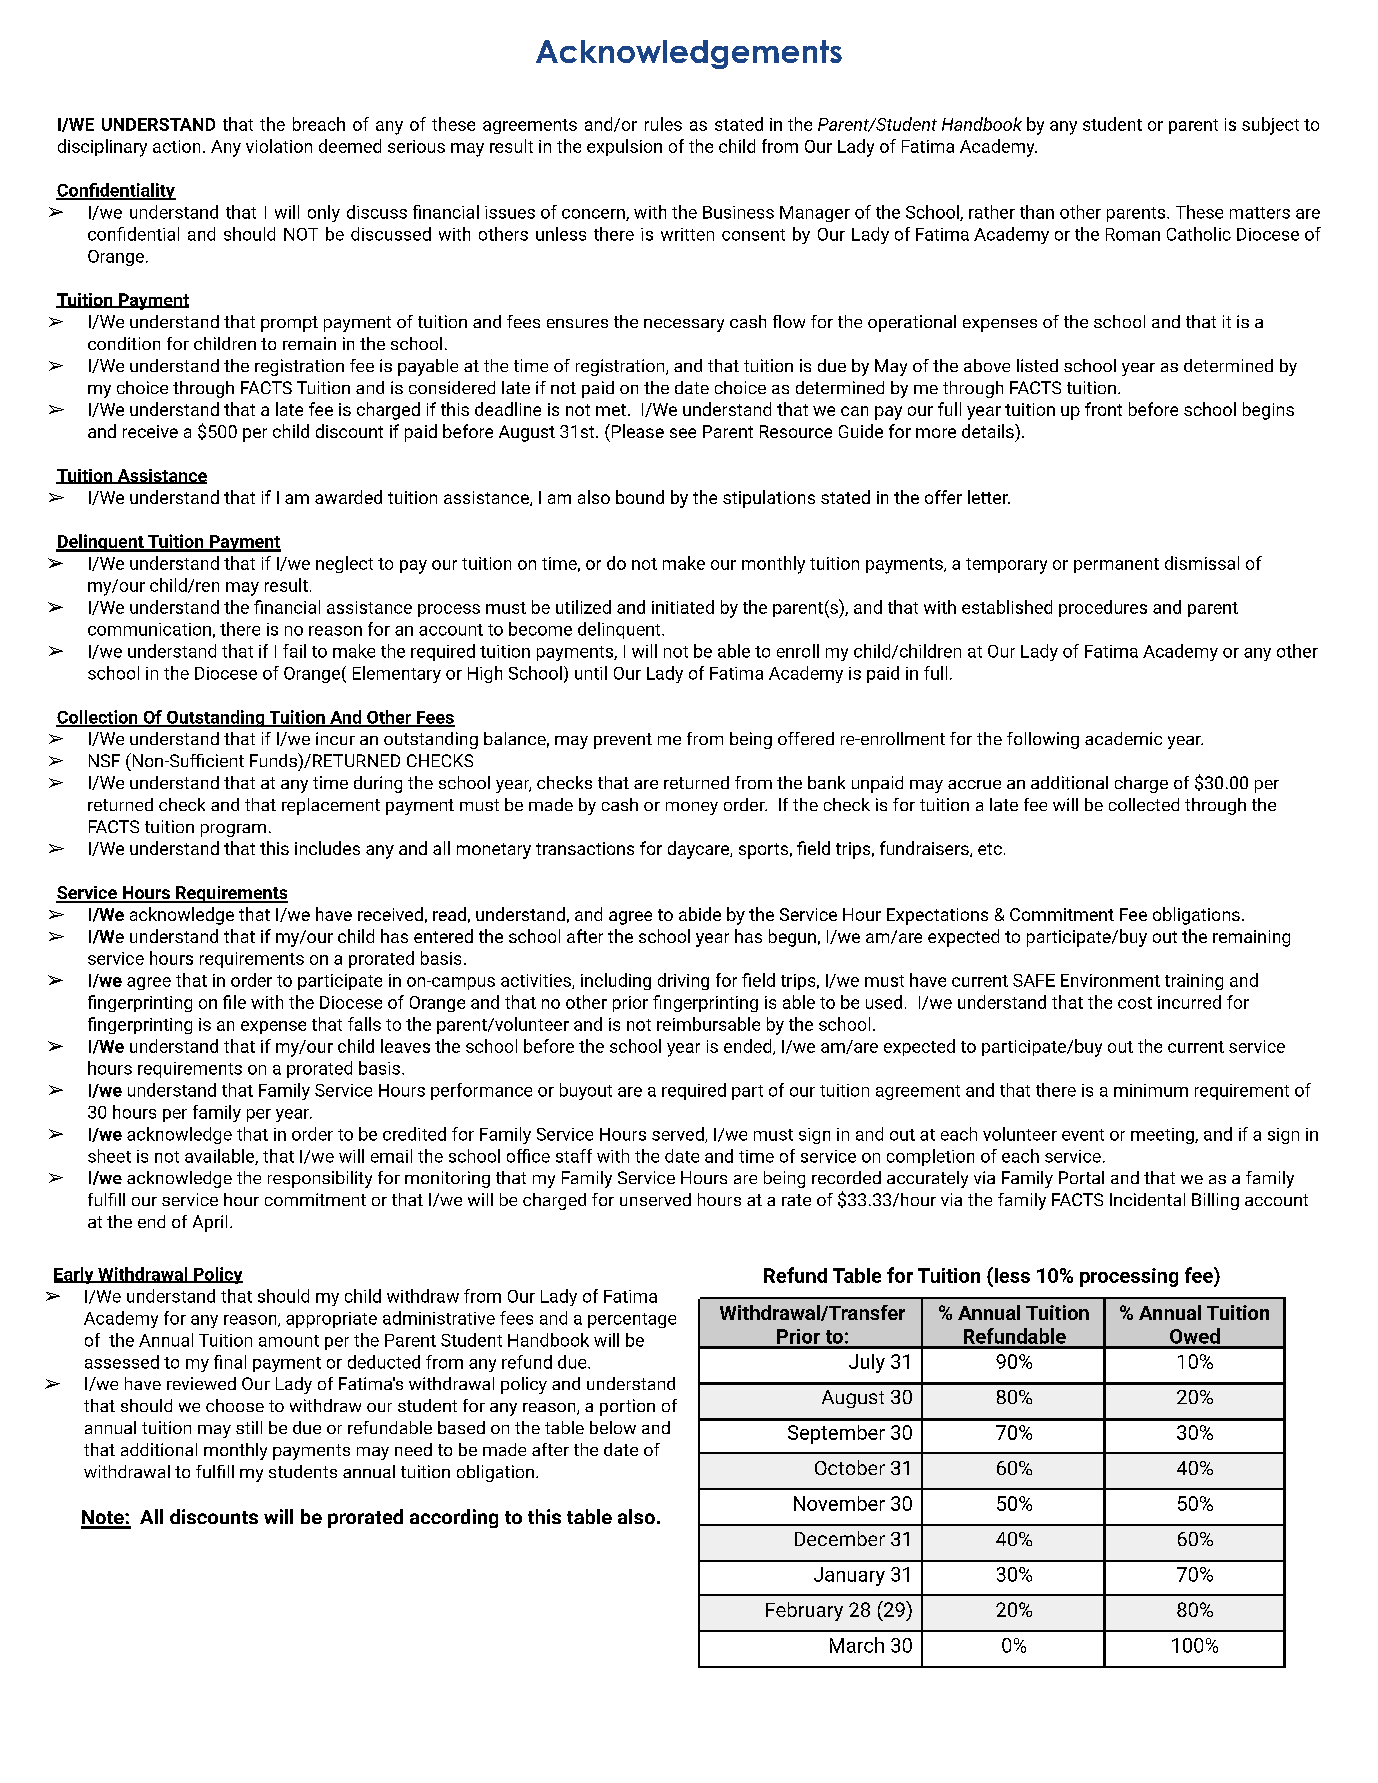 The width and height of the document is (1378, 1783). What do you see at coordinates (1133, 234) in the document?
I see `Roman` at bounding box center [1133, 234].
